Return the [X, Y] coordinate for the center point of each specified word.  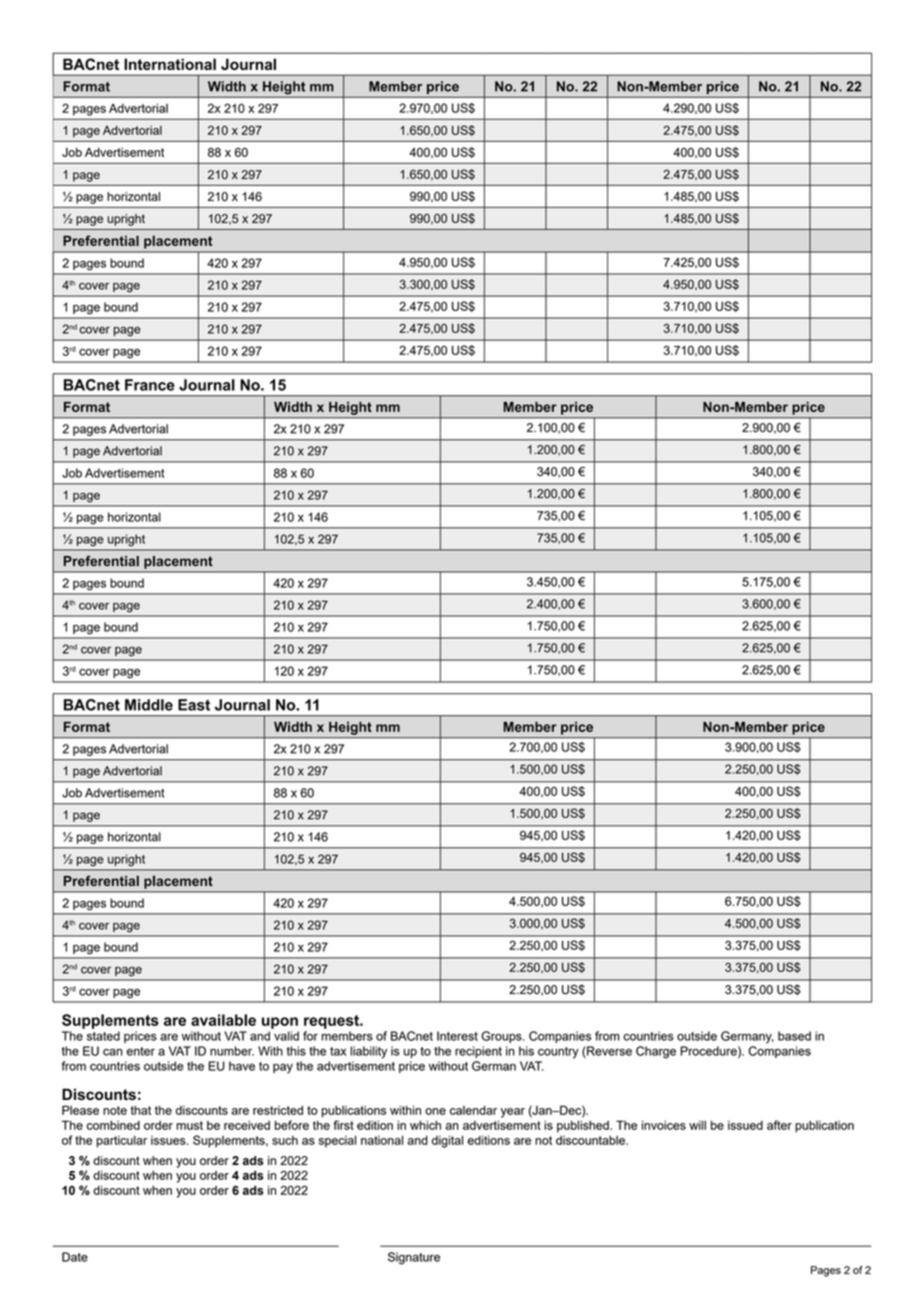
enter [141, 1051]
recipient [478, 1052]
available [223, 1020]
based [794, 1036]
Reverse [608, 1052]
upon [280, 1023]
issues [169, 1140]
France [150, 385]
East [194, 705]
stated [103, 1036]
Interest [457, 1036]
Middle [149, 705]
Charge [656, 1052]
